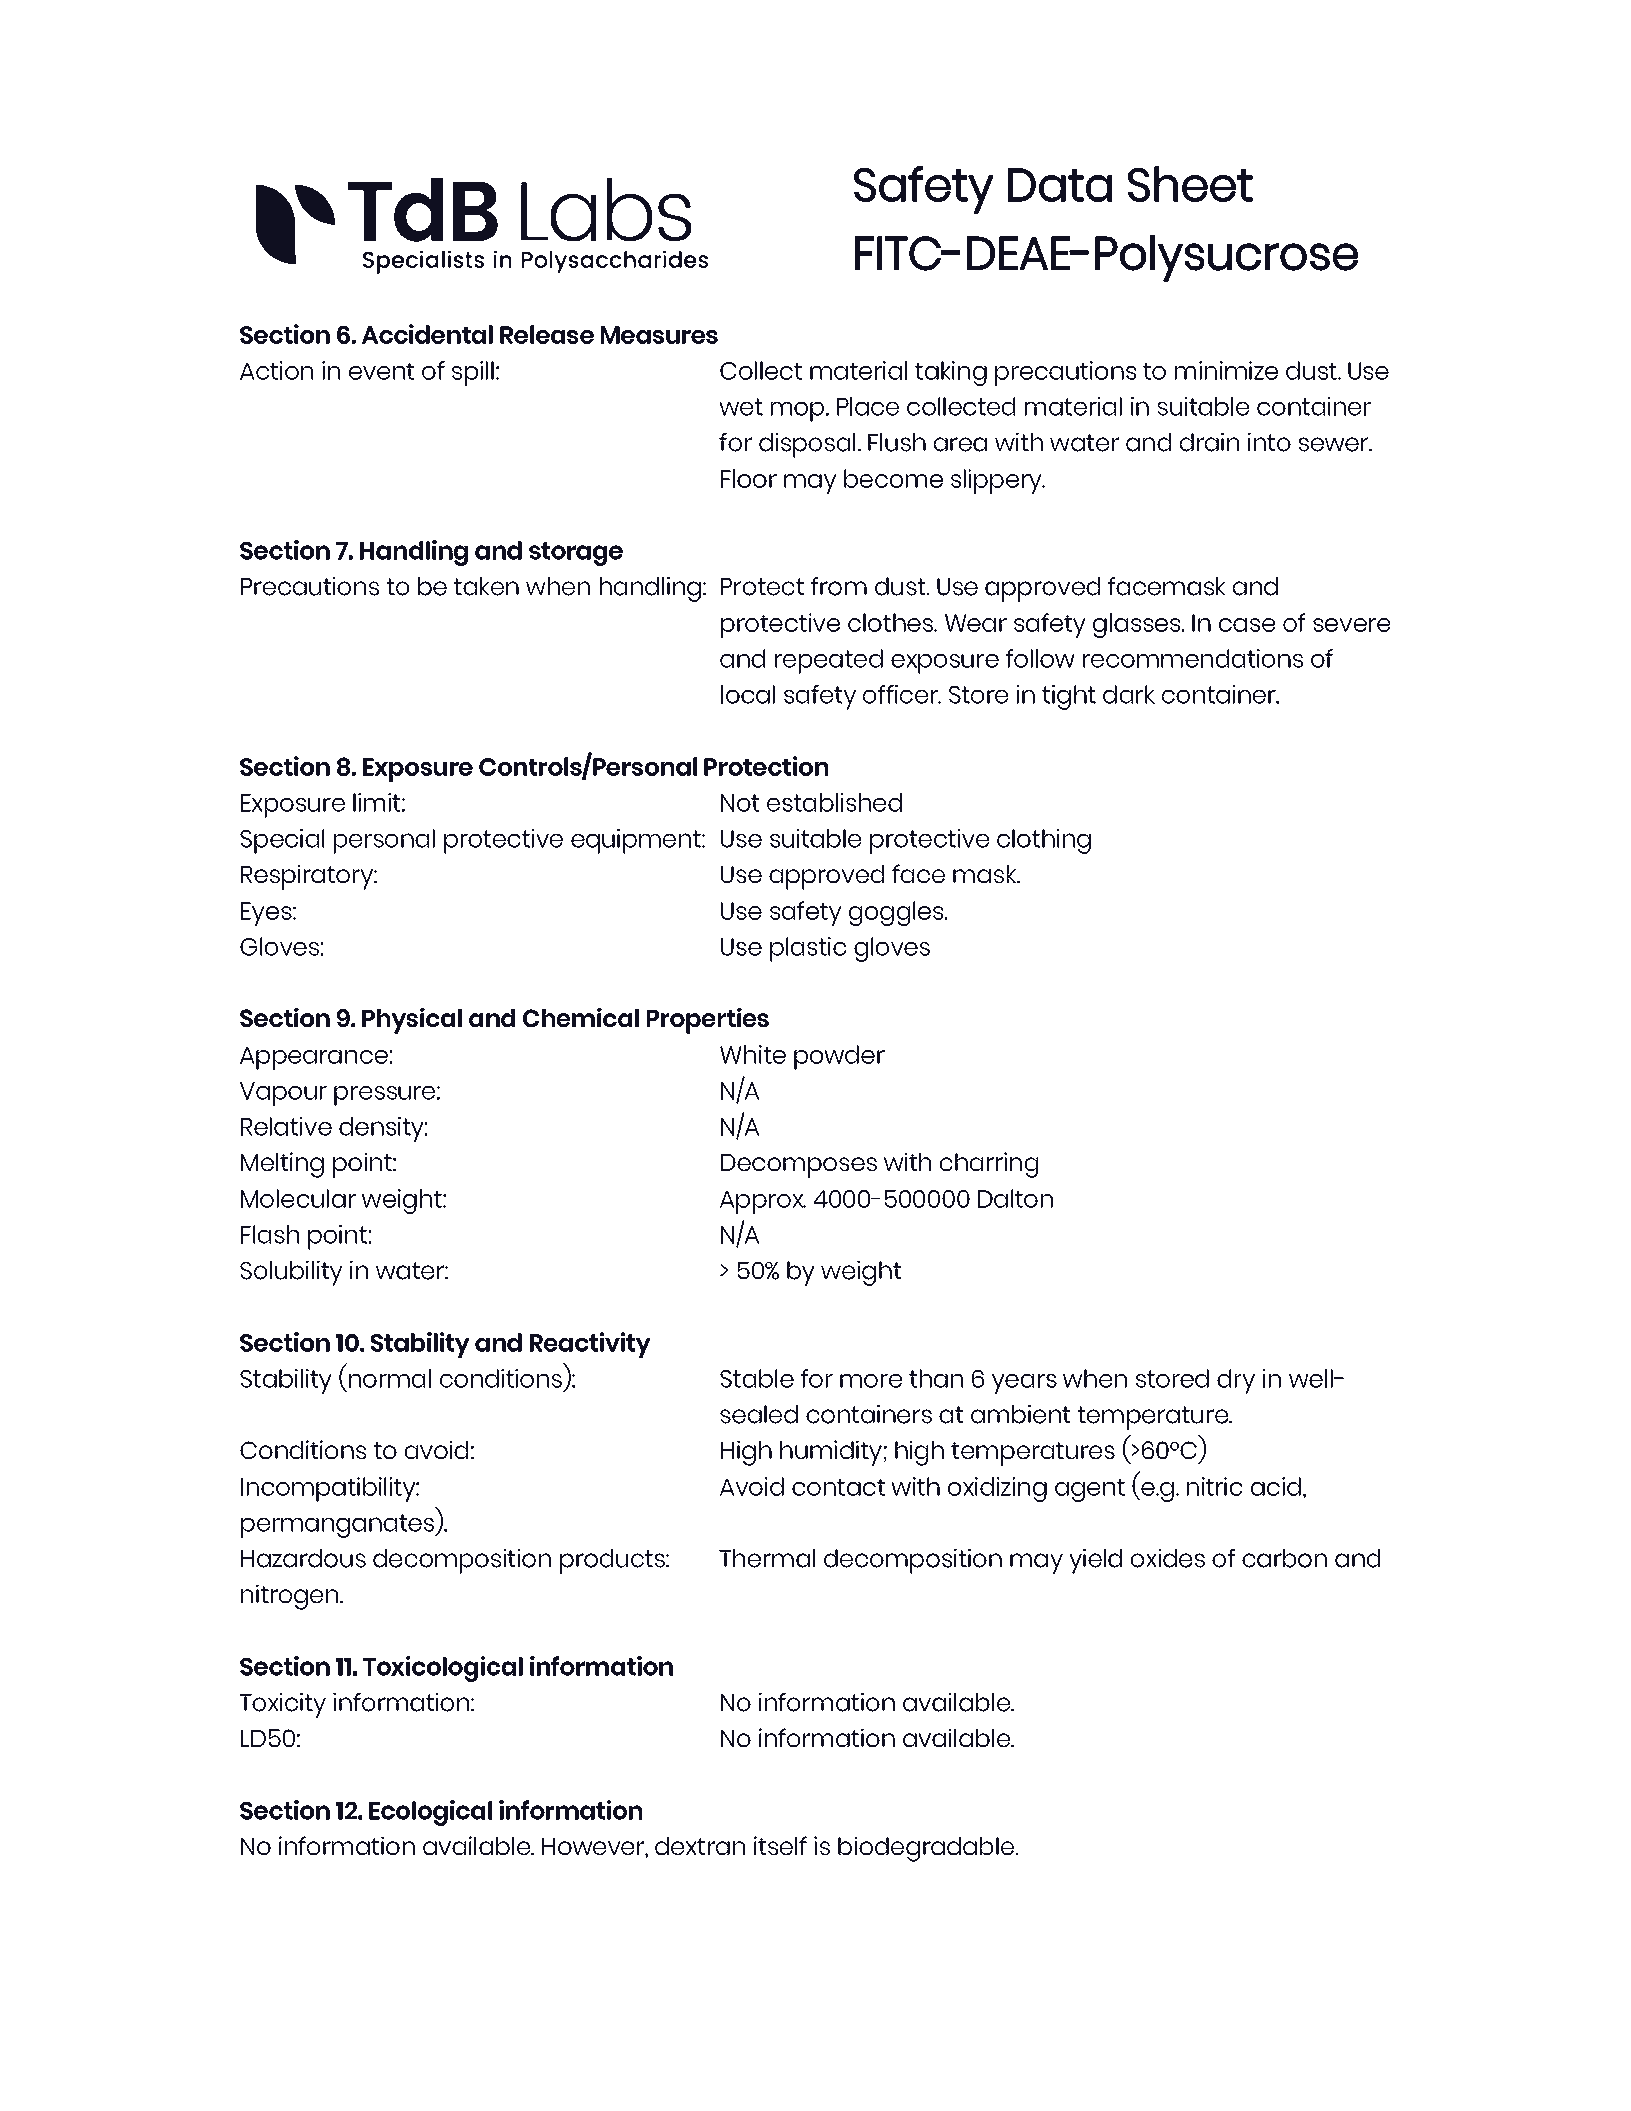  Describe the element at coordinates (430, 1813) in the screenshot. I see `Ecological` at that location.
